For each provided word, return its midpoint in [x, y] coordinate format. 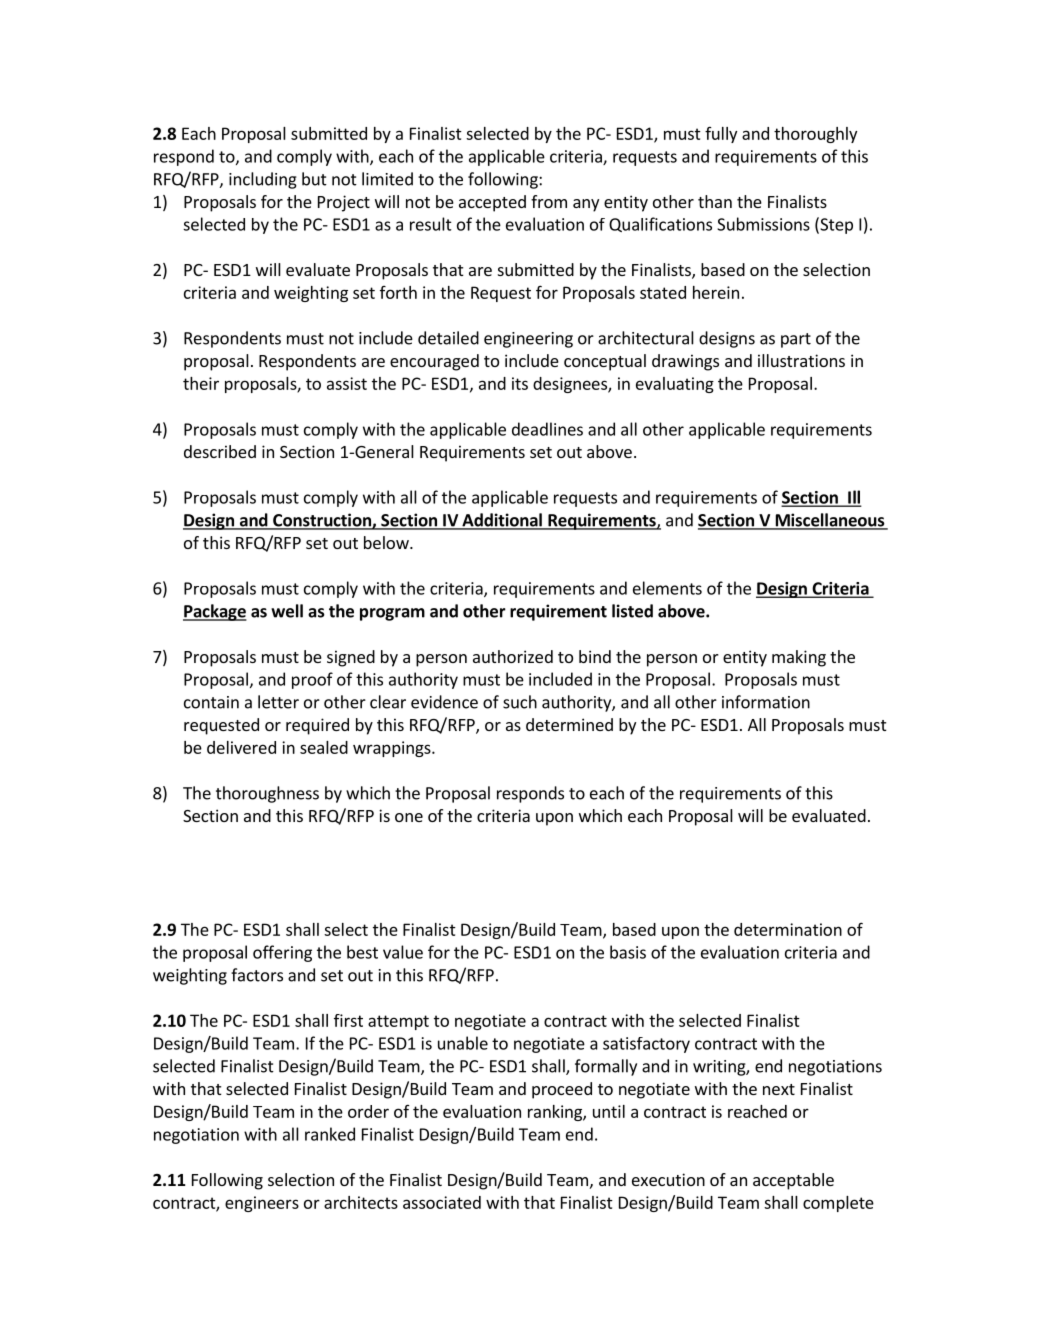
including [263, 180]
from [549, 201]
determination [788, 929]
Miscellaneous [830, 521]
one [409, 817]
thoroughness [267, 794]
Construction [322, 521]
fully [721, 135]
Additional [502, 521]
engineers [262, 1204]
